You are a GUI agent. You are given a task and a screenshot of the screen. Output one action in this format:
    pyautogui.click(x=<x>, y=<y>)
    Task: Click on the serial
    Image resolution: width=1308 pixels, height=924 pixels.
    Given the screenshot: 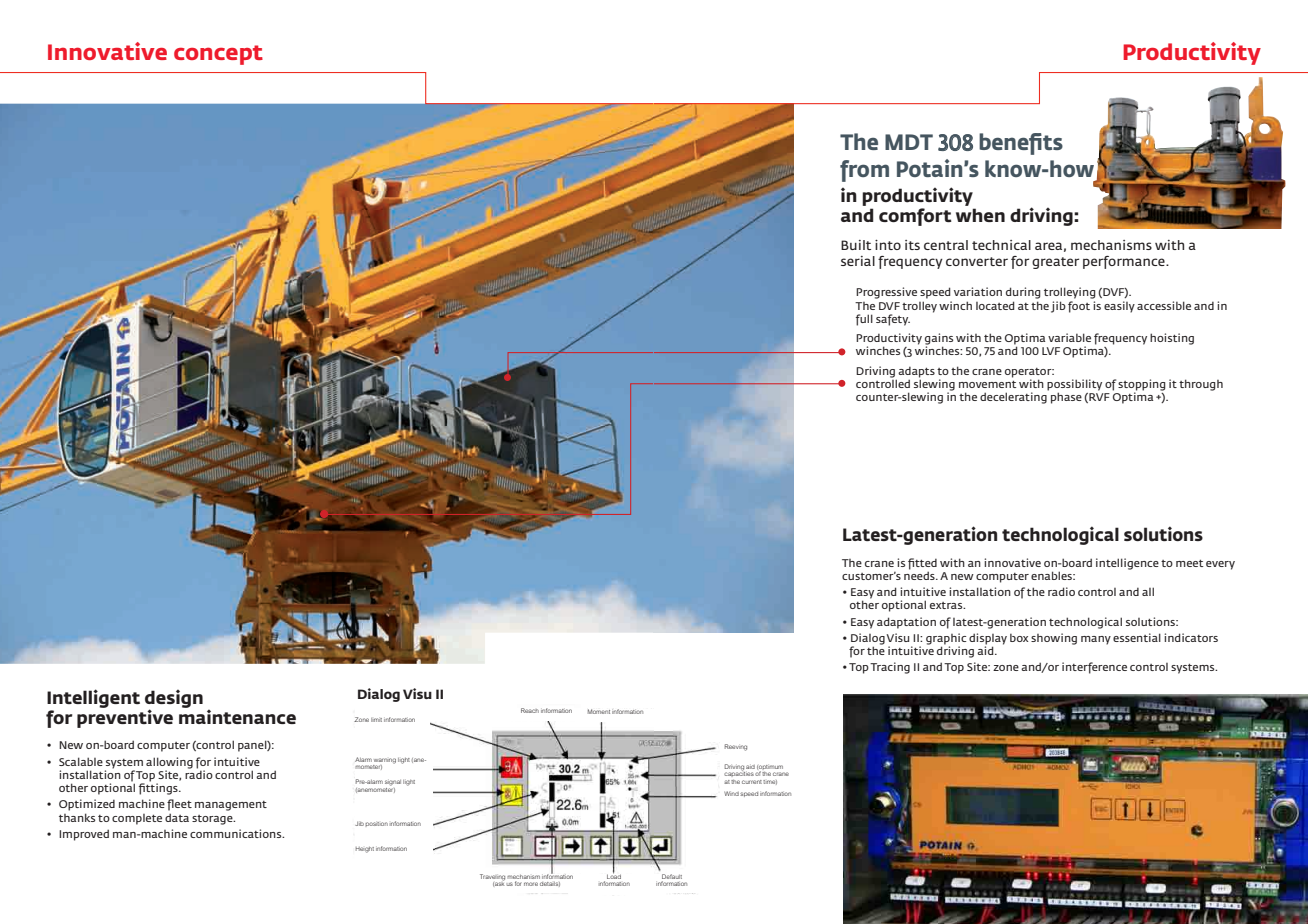 What is the action you would take?
    pyautogui.click(x=858, y=261)
